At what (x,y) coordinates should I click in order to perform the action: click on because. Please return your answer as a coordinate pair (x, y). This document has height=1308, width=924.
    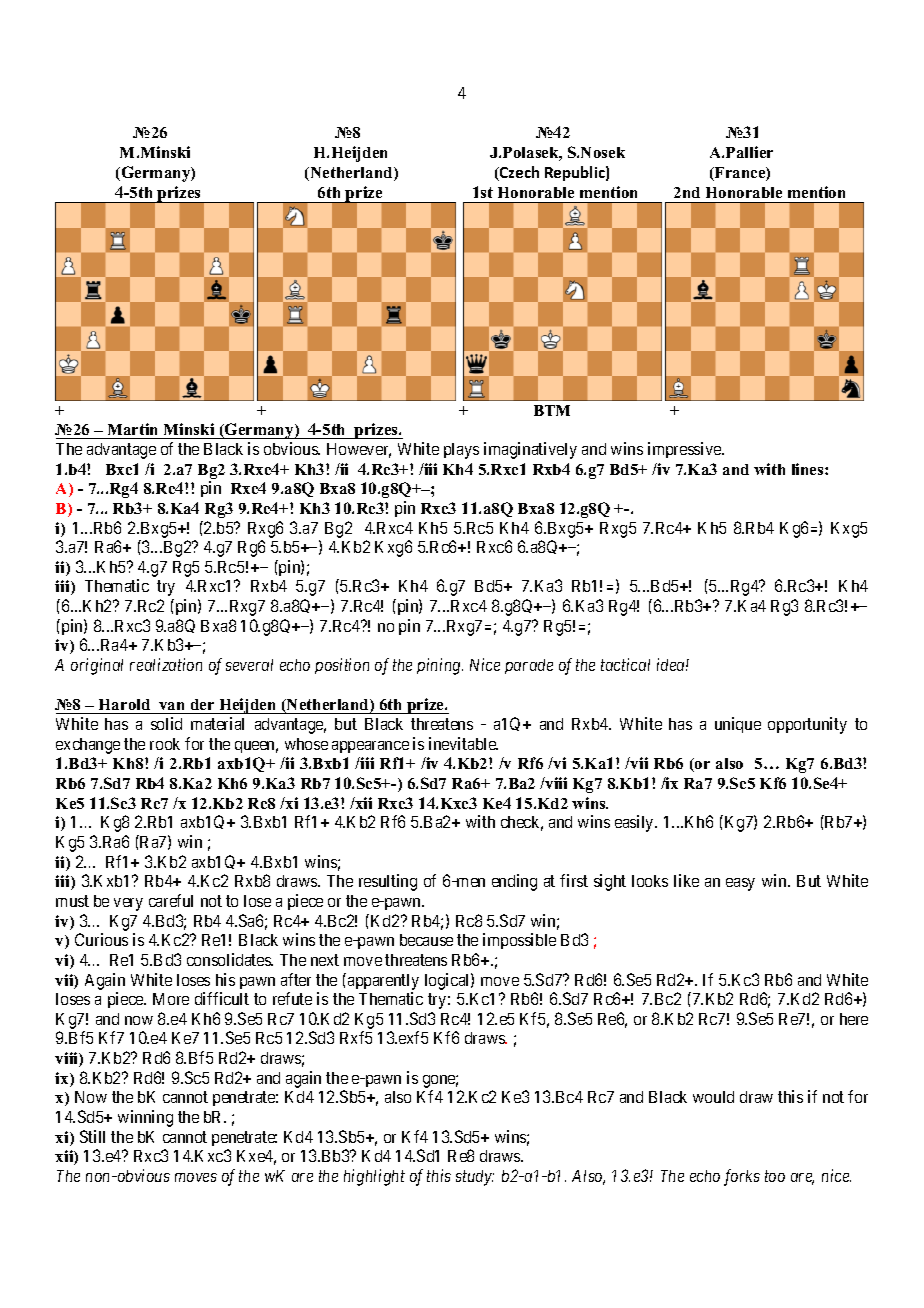
    Looking at the image, I should click on (426, 940).
